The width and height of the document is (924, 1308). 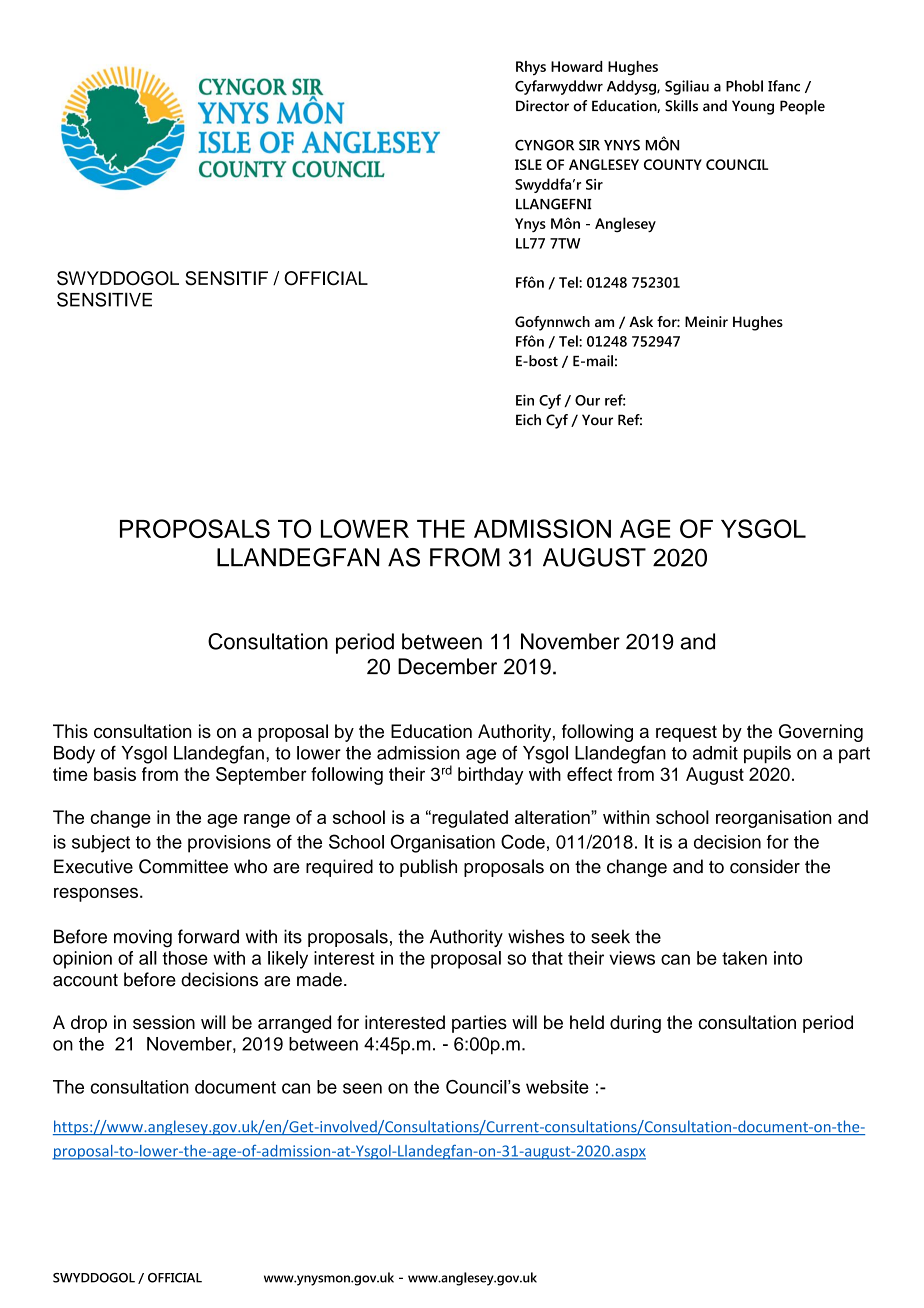 I want to click on Committee, so click(x=183, y=866).
